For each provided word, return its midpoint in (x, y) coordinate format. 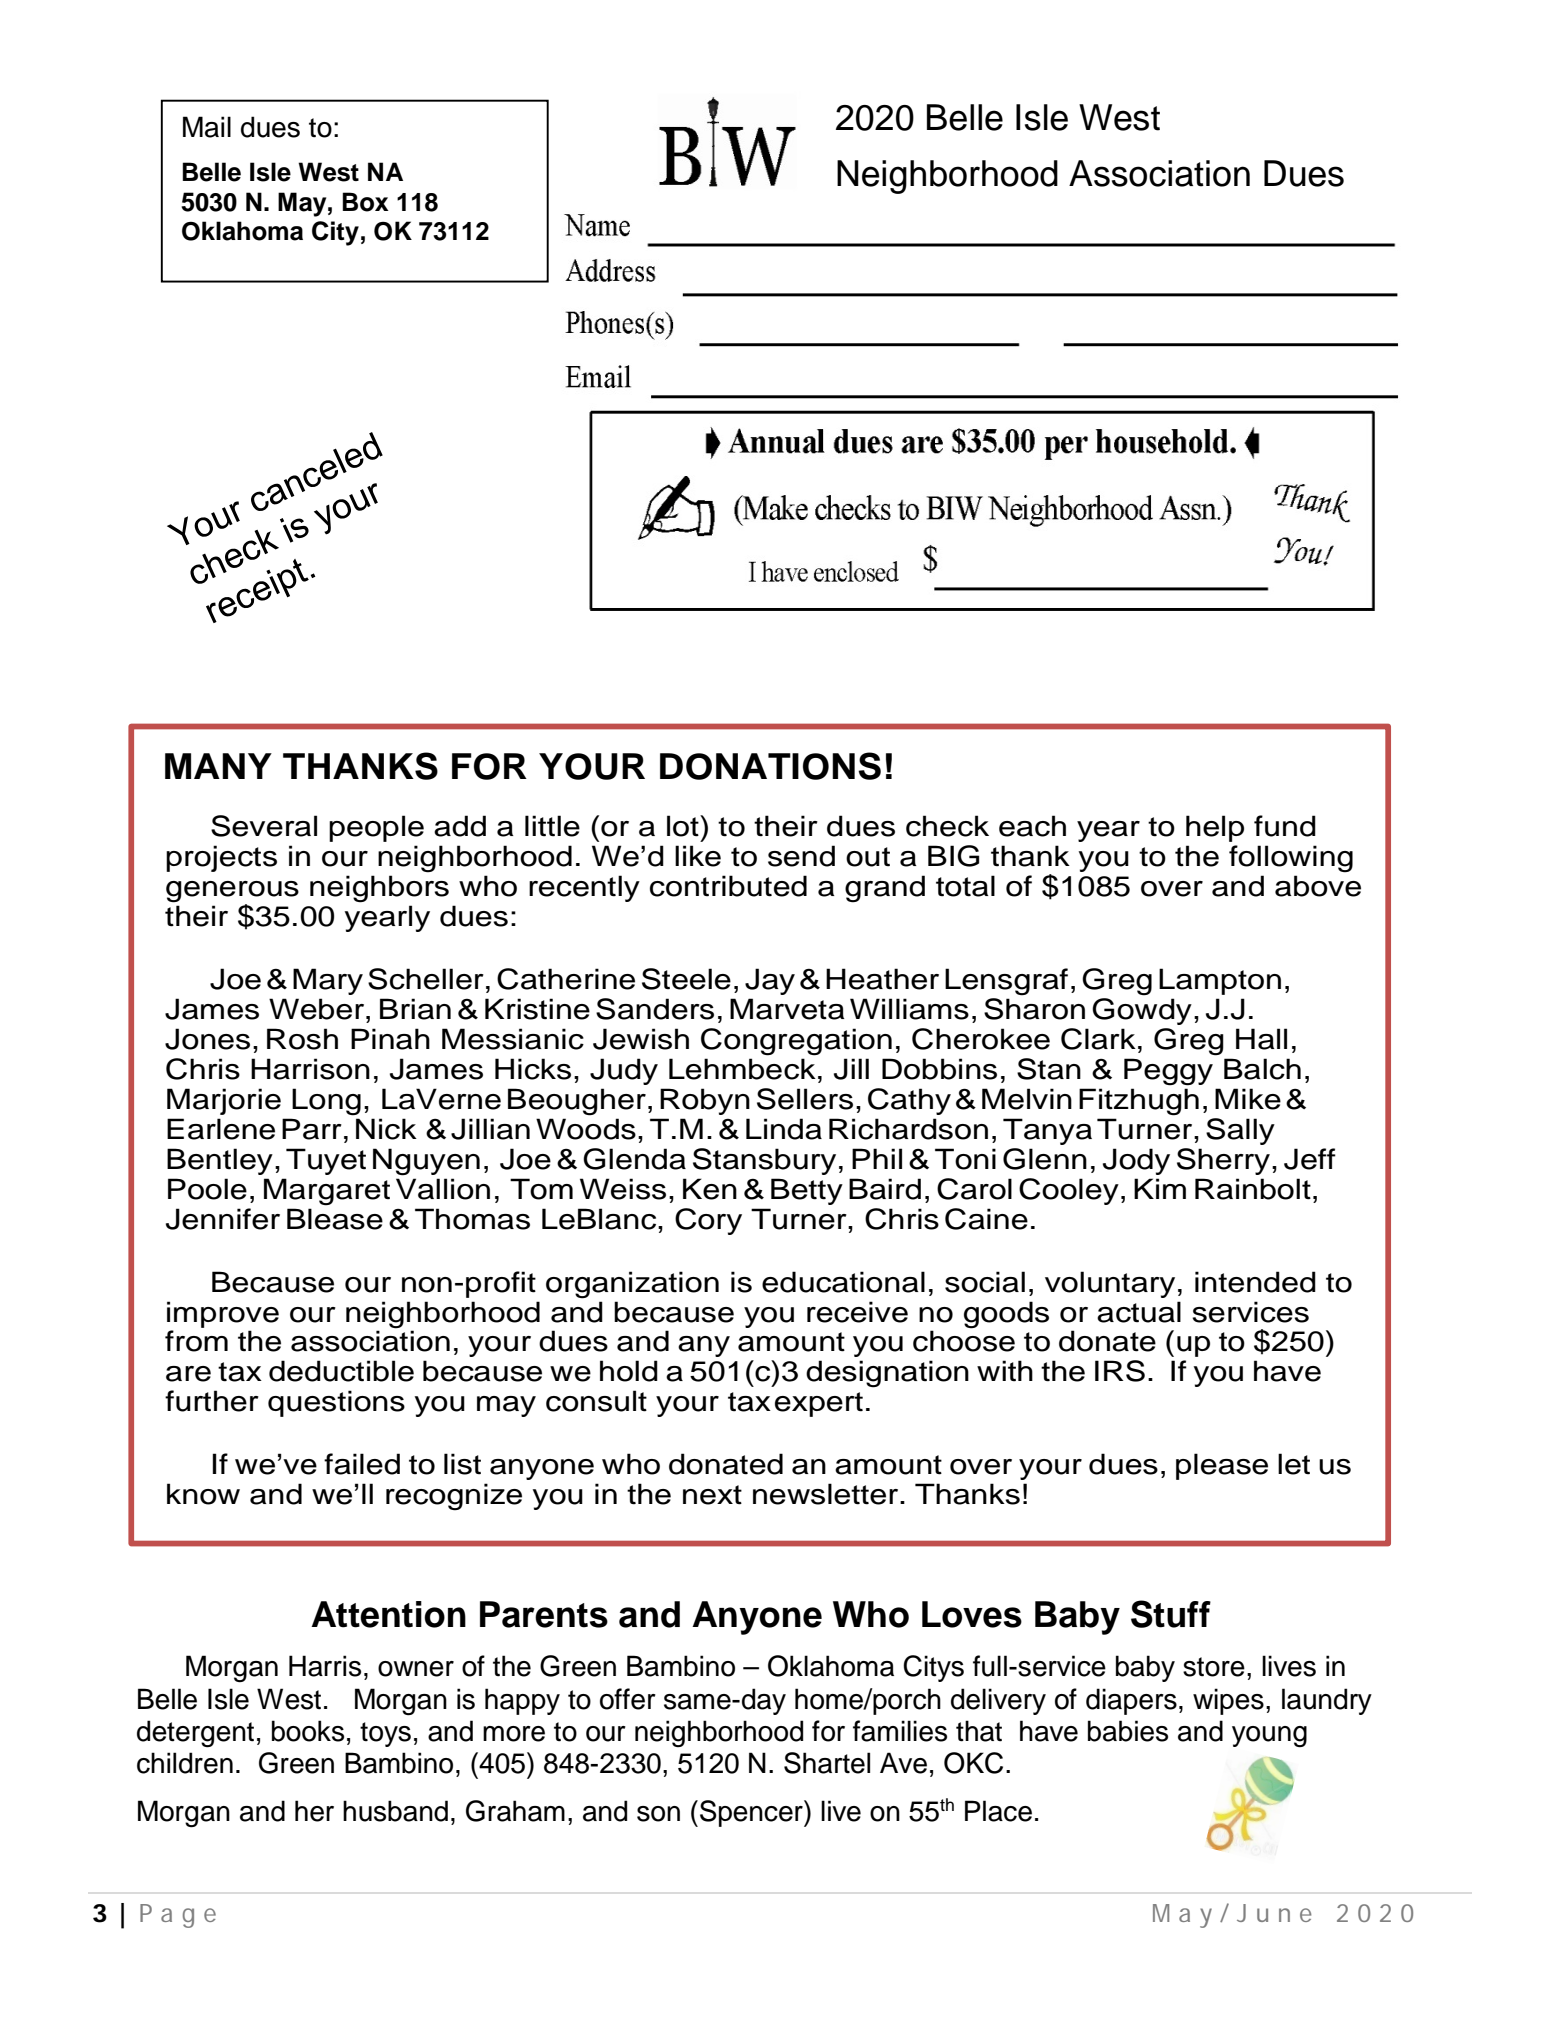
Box (365, 202)
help (1215, 828)
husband (395, 1811)
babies (1128, 1731)
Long (326, 1102)
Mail (207, 127)
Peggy (1168, 1072)
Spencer (752, 1813)
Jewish (641, 1039)
